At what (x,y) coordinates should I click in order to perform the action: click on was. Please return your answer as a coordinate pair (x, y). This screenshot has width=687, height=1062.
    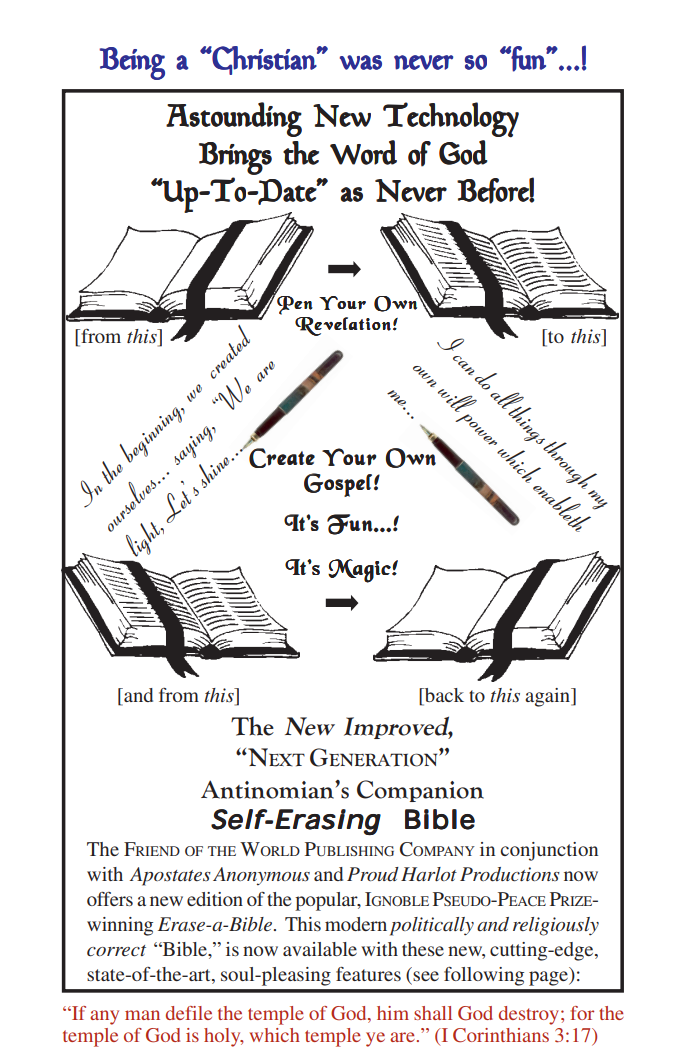
    Looking at the image, I should click on (361, 62).
